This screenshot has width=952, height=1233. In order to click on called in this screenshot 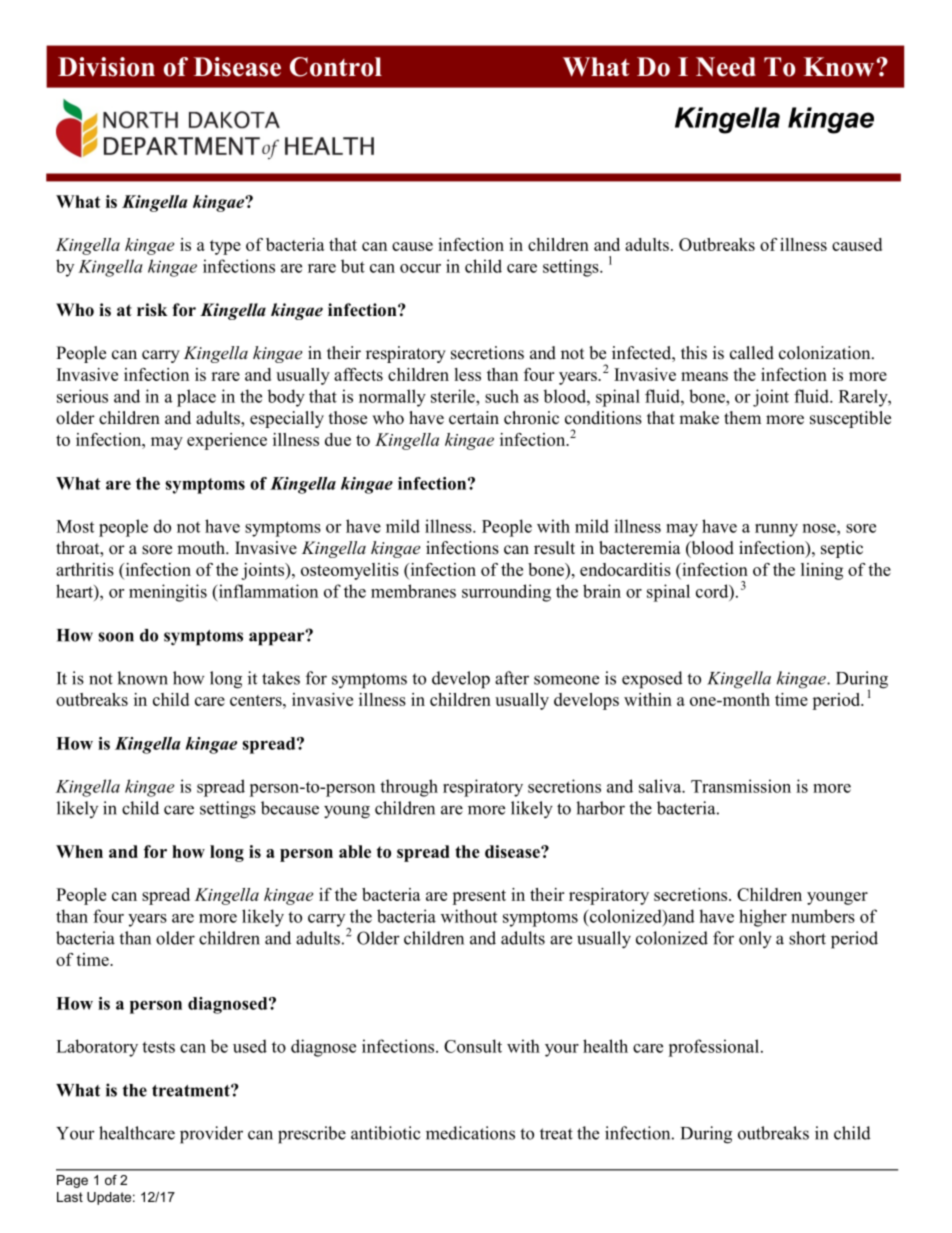, I will do `click(752, 353)`.
